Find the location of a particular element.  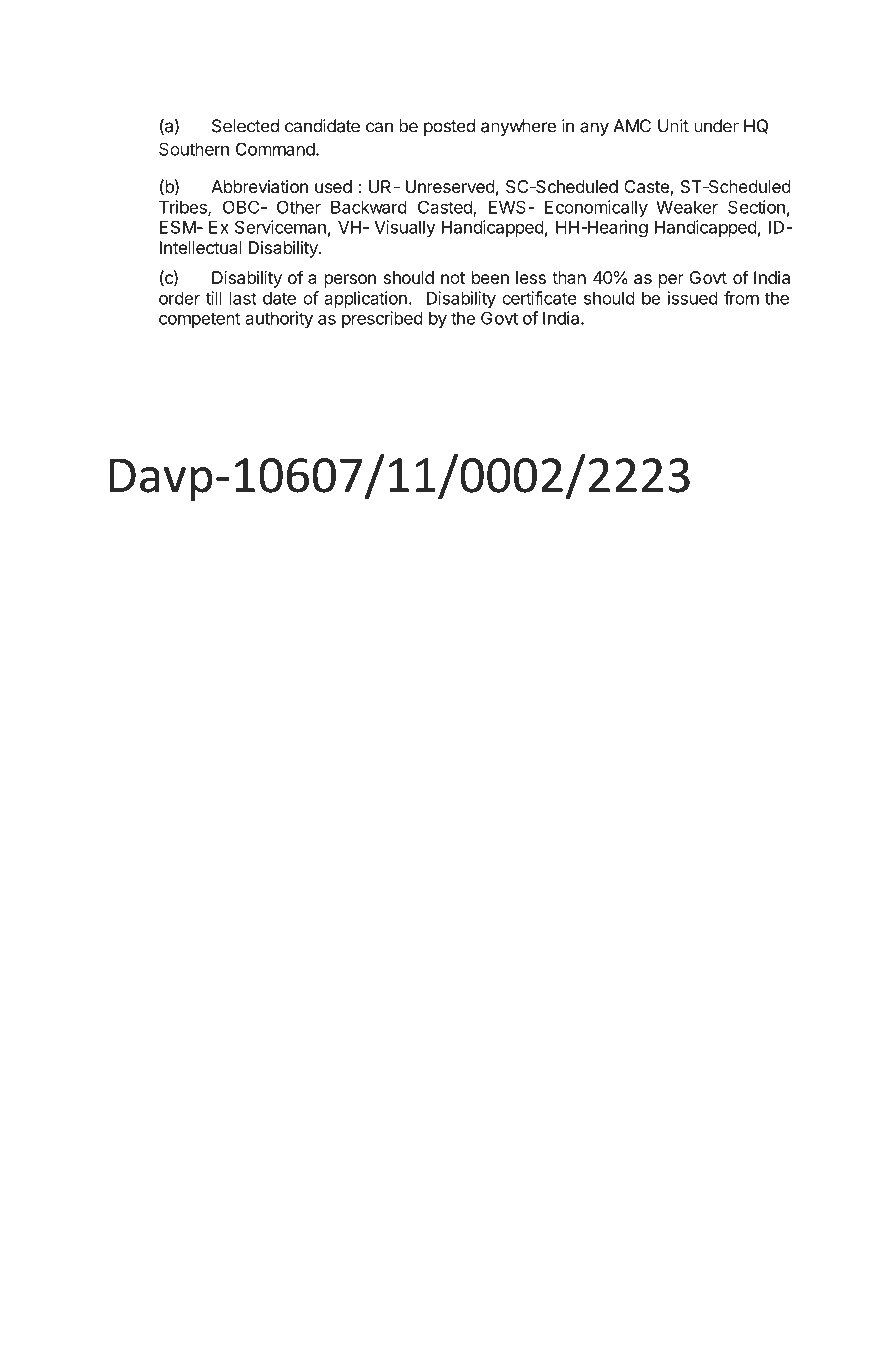

Selected is located at coordinates (245, 126).
